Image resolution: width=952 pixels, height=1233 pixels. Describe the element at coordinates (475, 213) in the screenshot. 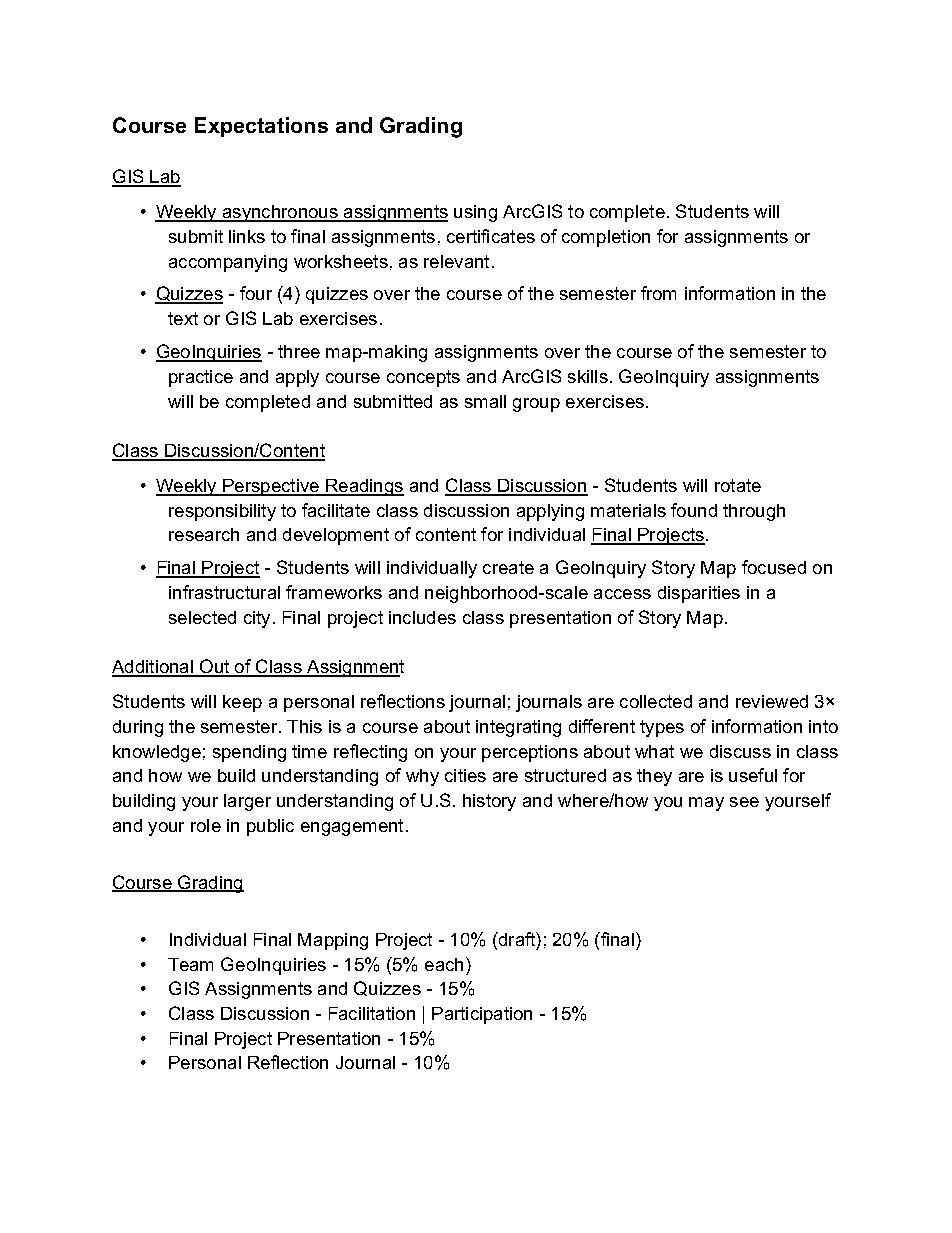

I see `using` at that location.
